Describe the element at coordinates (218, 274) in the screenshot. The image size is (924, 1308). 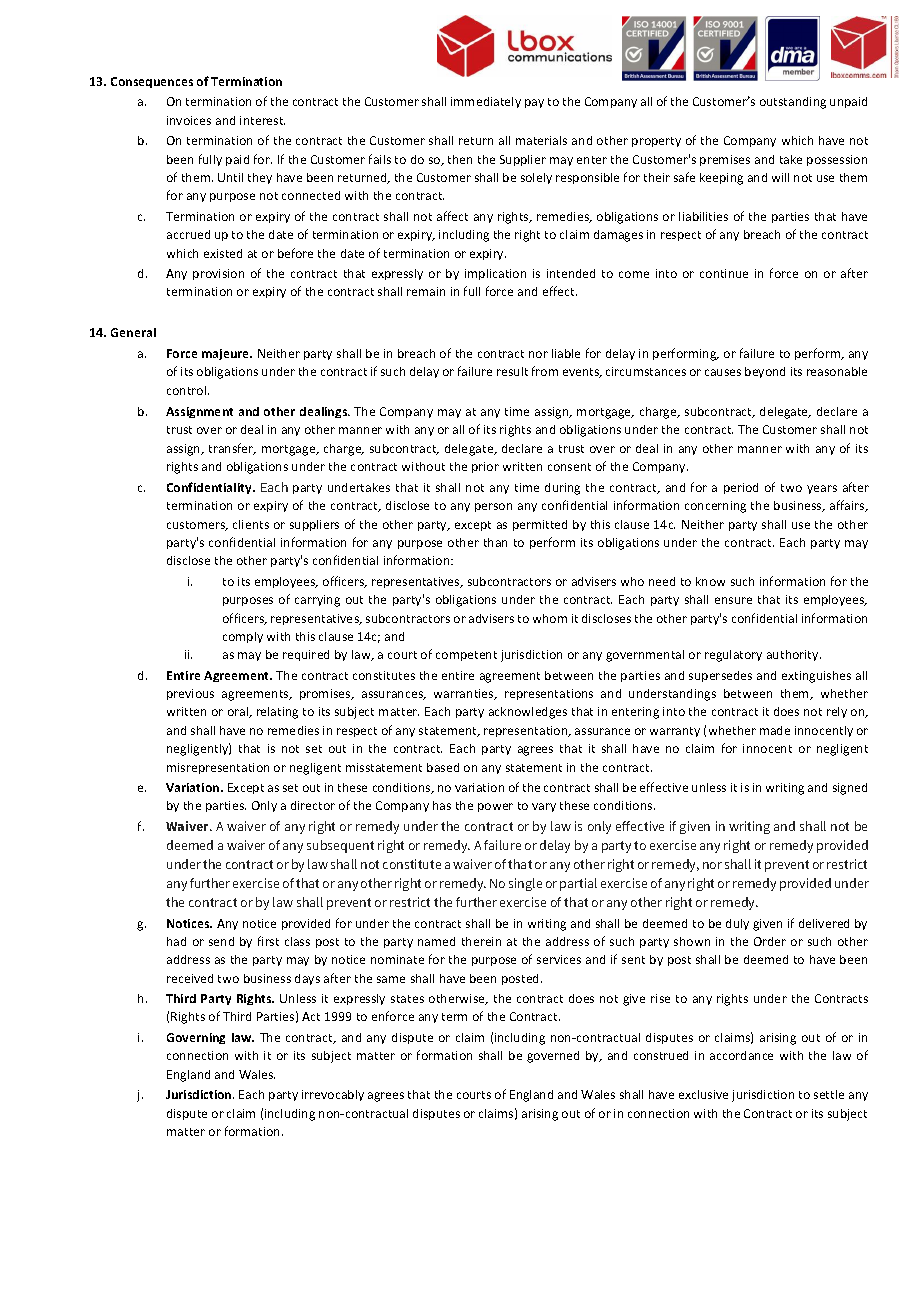
I see `provision` at that location.
